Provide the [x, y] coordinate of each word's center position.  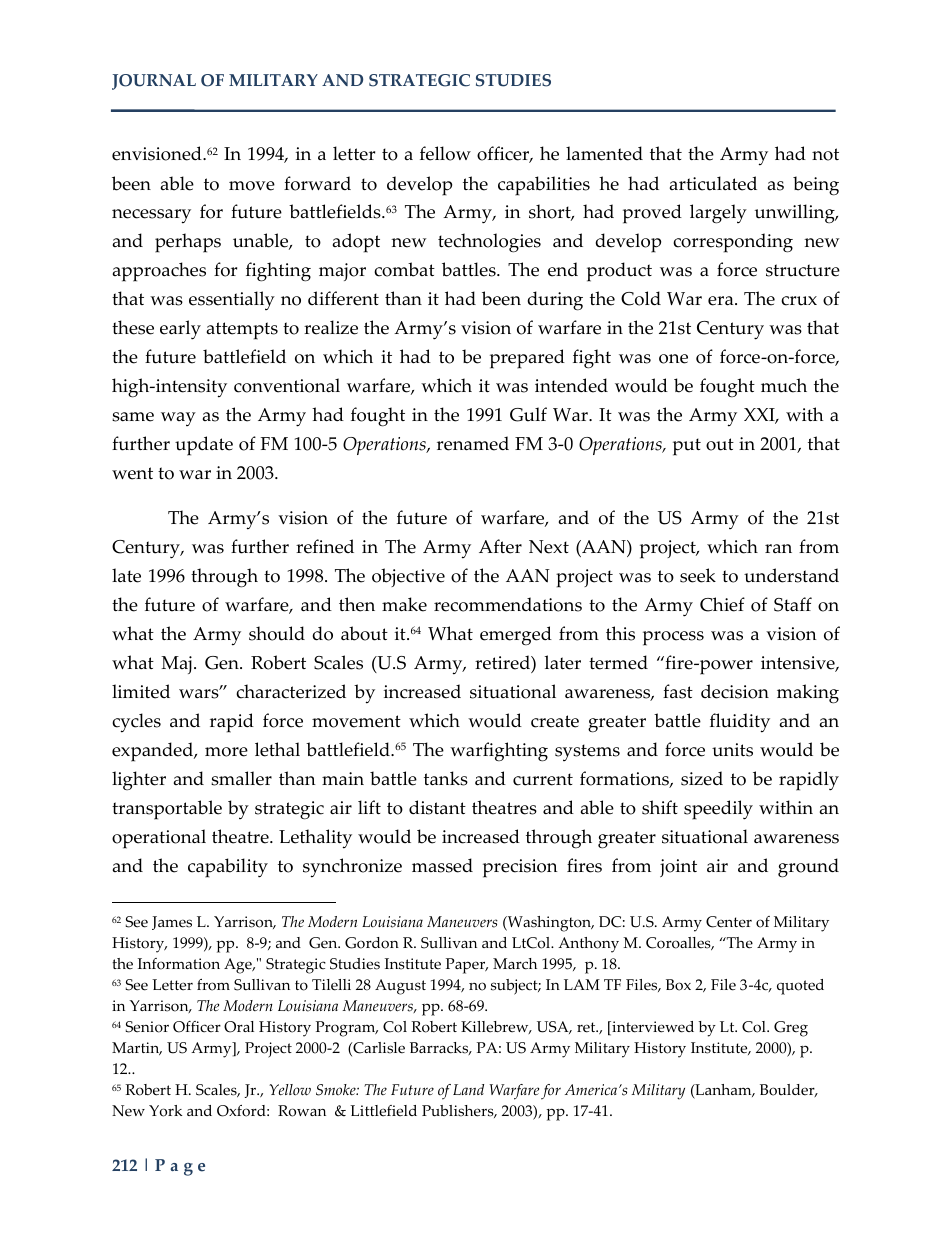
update [204, 446]
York [165, 1111]
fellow [445, 153]
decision [735, 691]
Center [729, 922]
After [500, 546]
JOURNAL [154, 82]
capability [228, 868]
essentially [232, 300]
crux [799, 301]
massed [442, 865]
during [555, 301]
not [825, 154]
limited [141, 691]
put [687, 447]
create [555, 721]
